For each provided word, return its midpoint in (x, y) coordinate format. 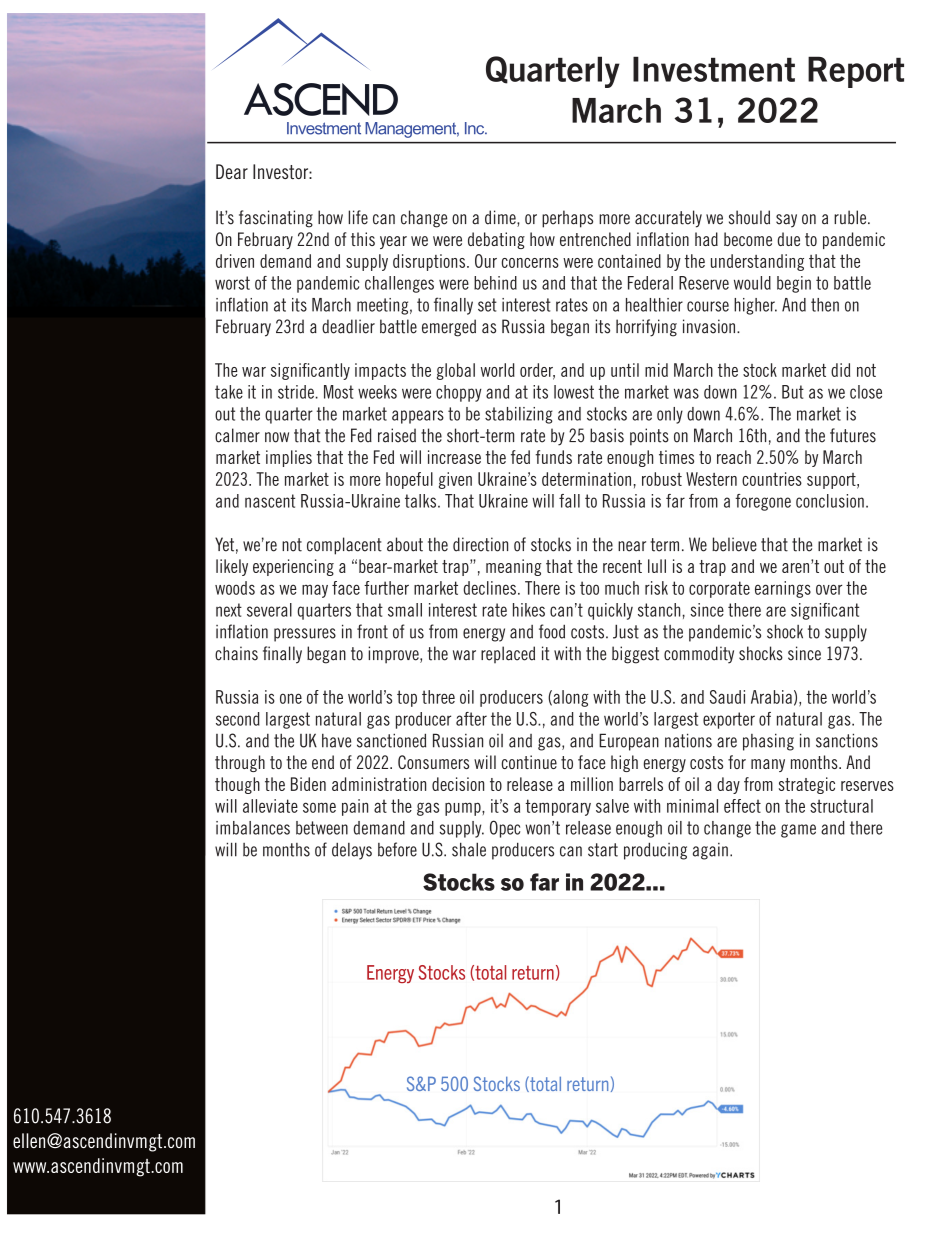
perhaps (567, 219)
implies (289, 458)
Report (856, 72)
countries (772, 479)
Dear (232, 171)
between (322, 828)
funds (553, 457)
